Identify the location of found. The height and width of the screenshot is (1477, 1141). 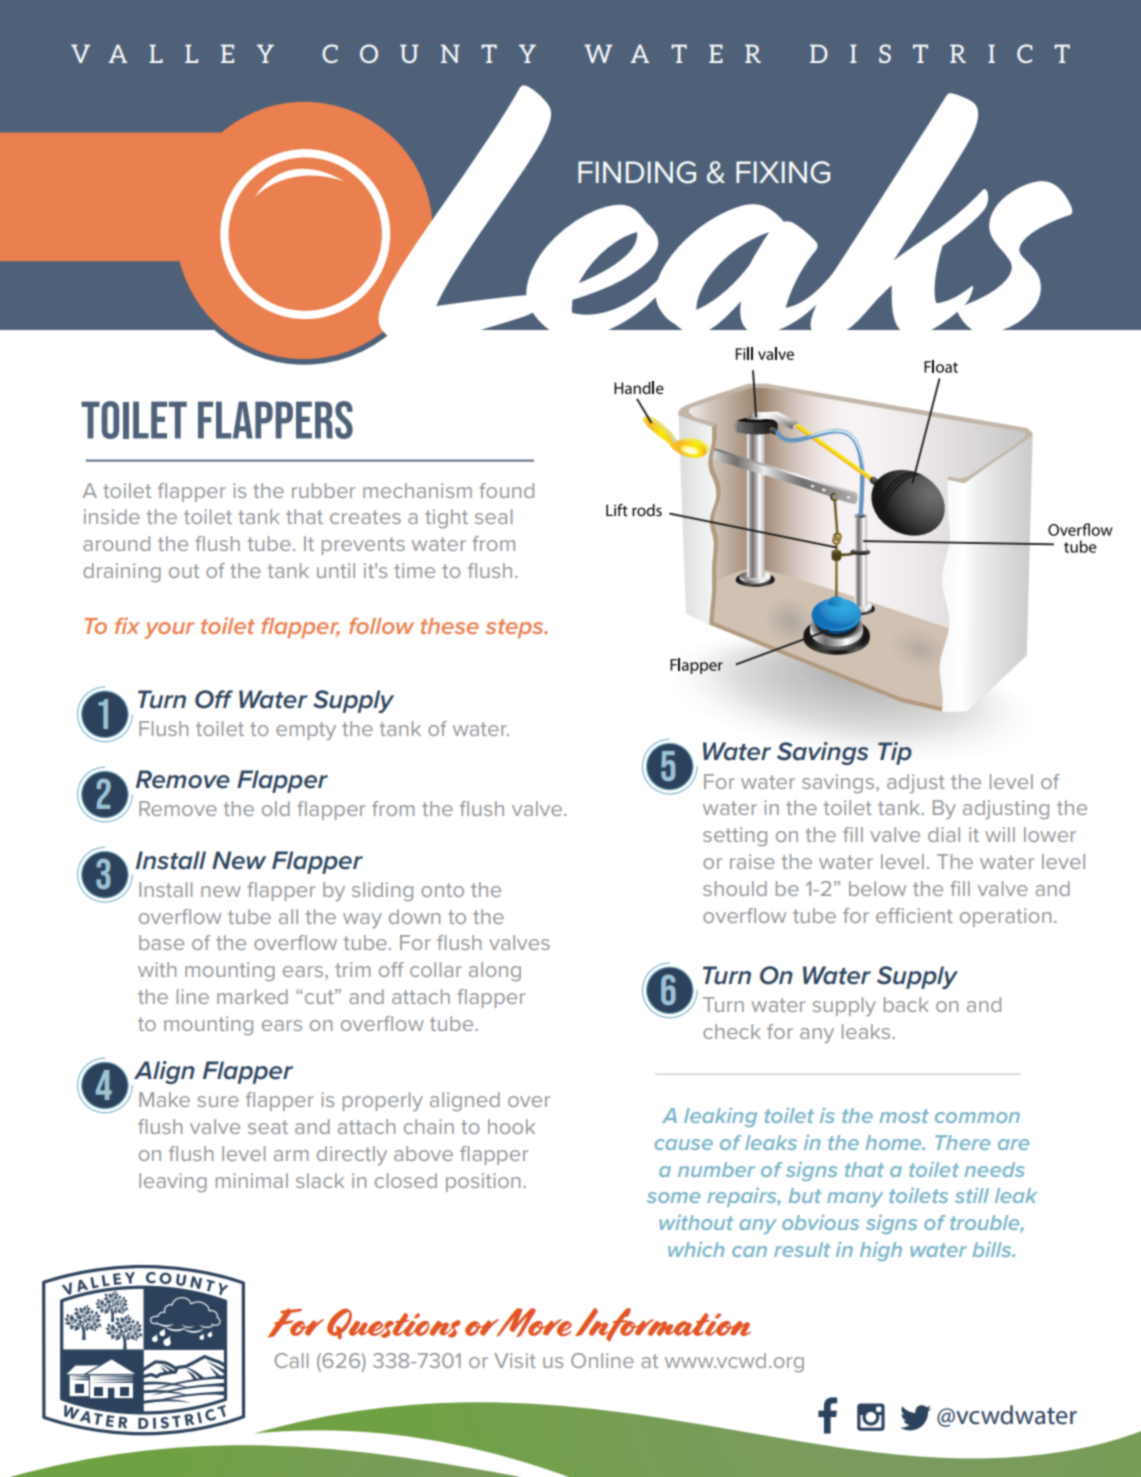
(506, 490).
